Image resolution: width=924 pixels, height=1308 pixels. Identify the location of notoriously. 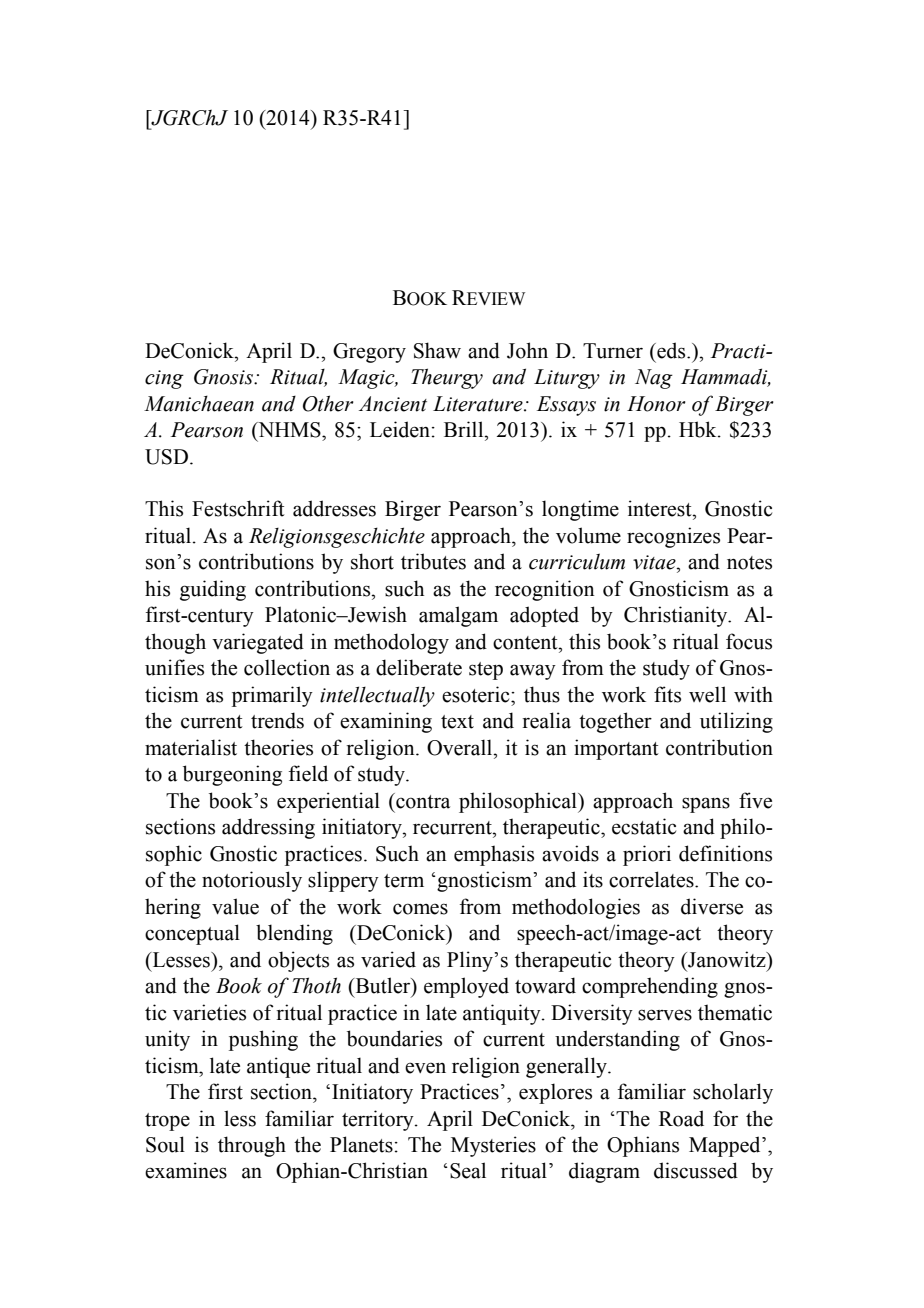
(252, 881).
